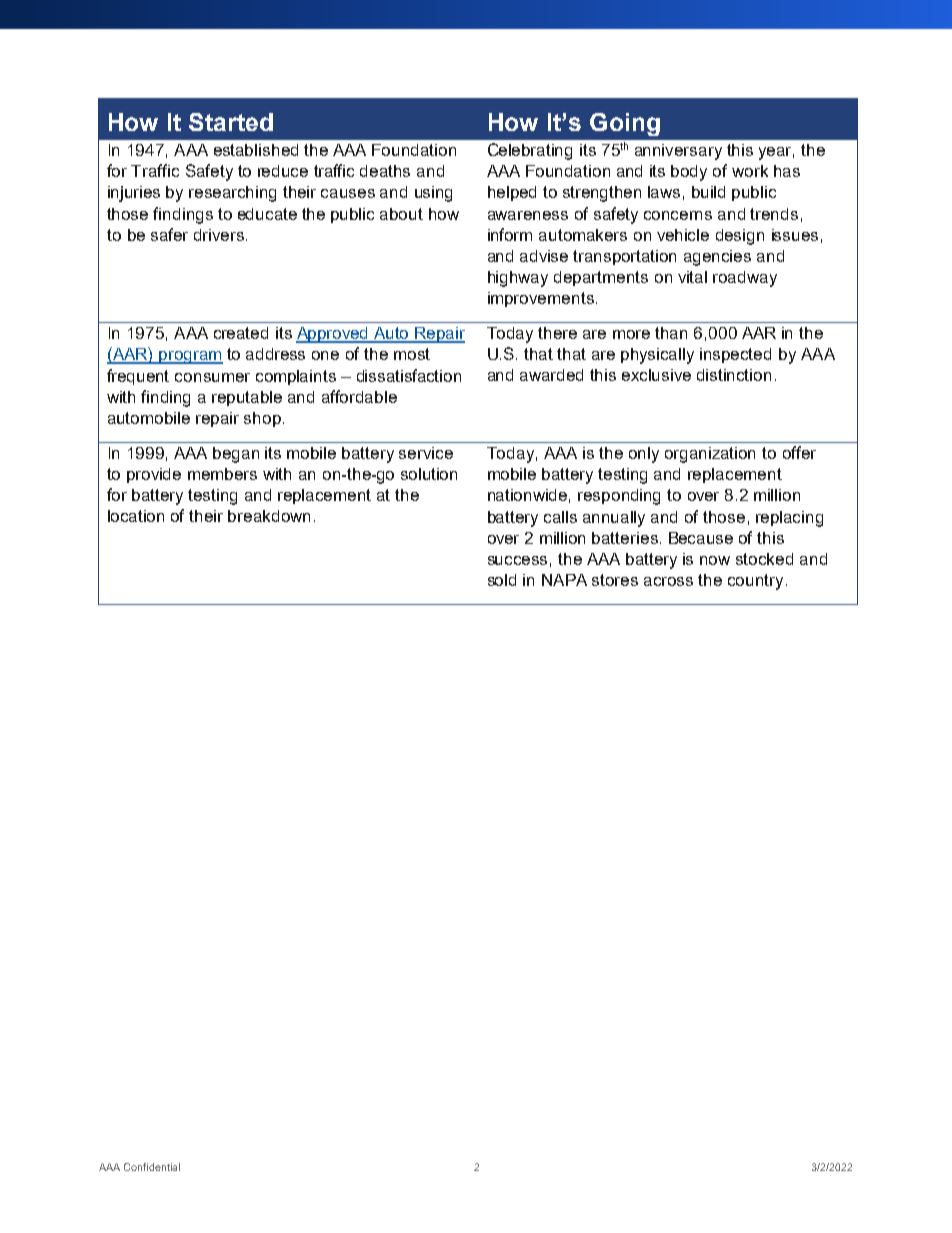 The image size is (952, 1233). Describe the element at coordinates (755, 582) in the page. I see `country` at that location.
